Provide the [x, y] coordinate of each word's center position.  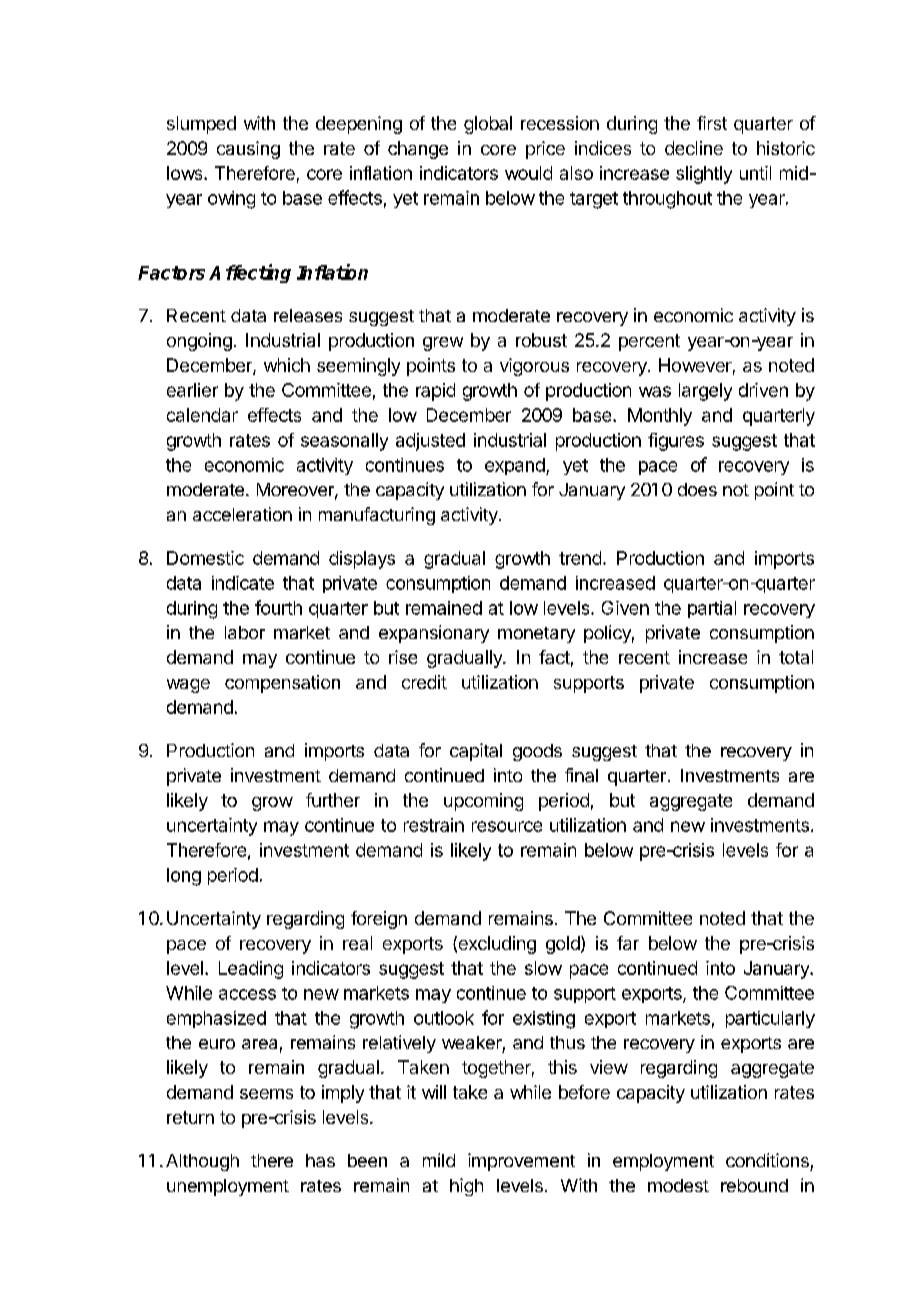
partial [712, 609]
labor [245, 632]
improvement [521, 1162]
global [488, 125]
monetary [536, 635]
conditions [767, 1160]
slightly [704, 175]
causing [248, 150]
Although [202, 1162]
